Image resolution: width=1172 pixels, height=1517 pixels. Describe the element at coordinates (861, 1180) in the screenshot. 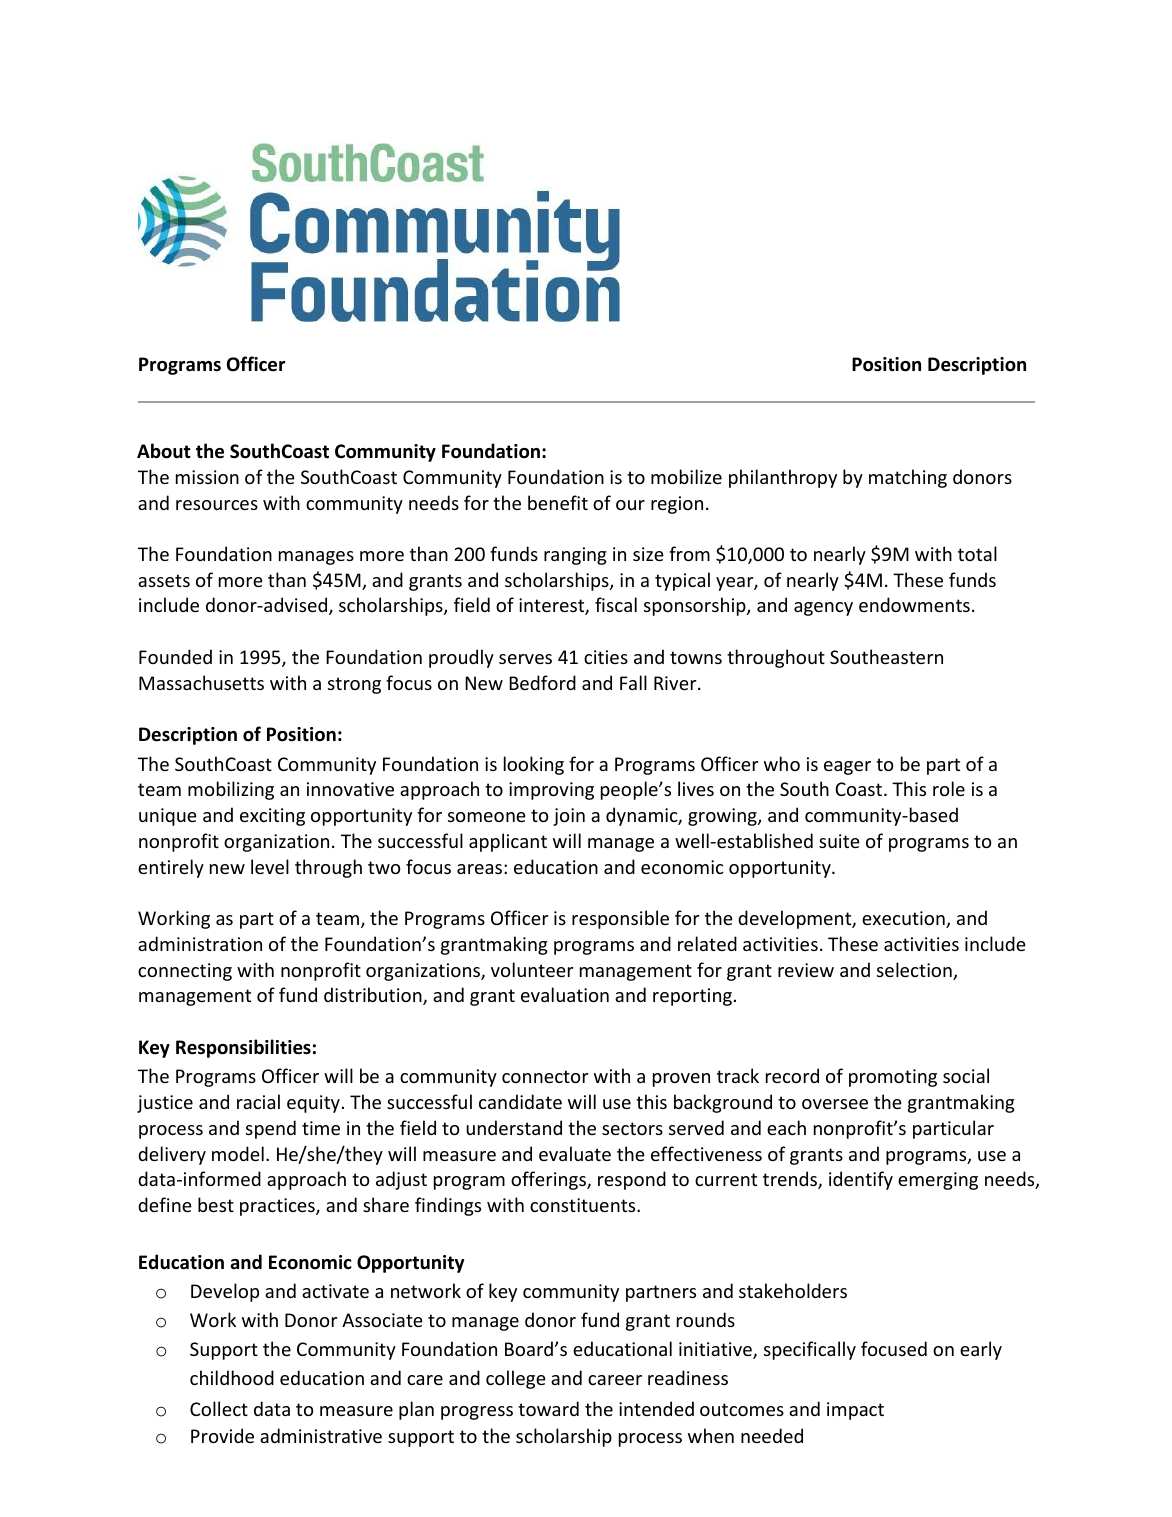

I see `identify` at that location.
